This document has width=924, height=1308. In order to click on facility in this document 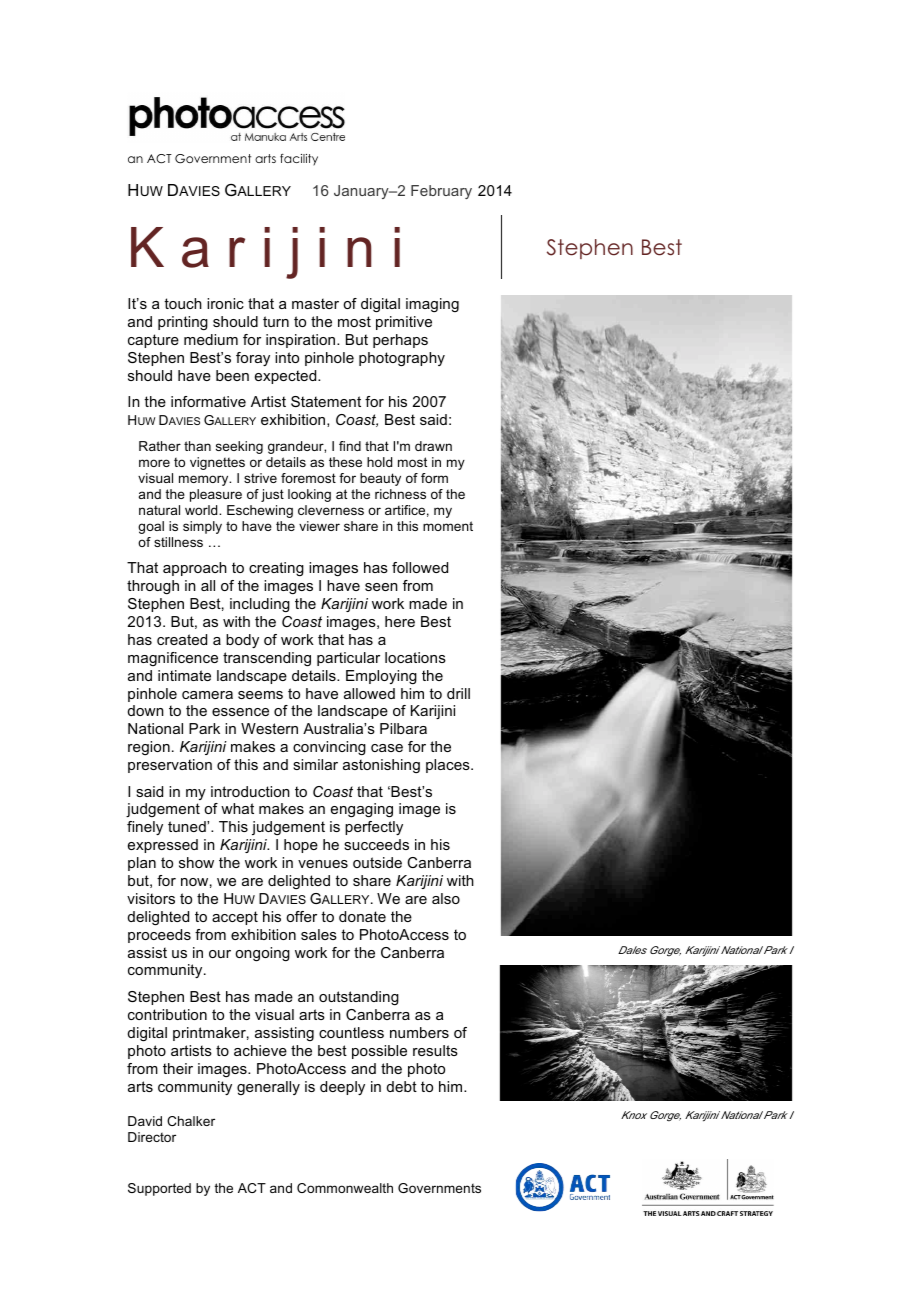, I will do `click(299, 160)`.
